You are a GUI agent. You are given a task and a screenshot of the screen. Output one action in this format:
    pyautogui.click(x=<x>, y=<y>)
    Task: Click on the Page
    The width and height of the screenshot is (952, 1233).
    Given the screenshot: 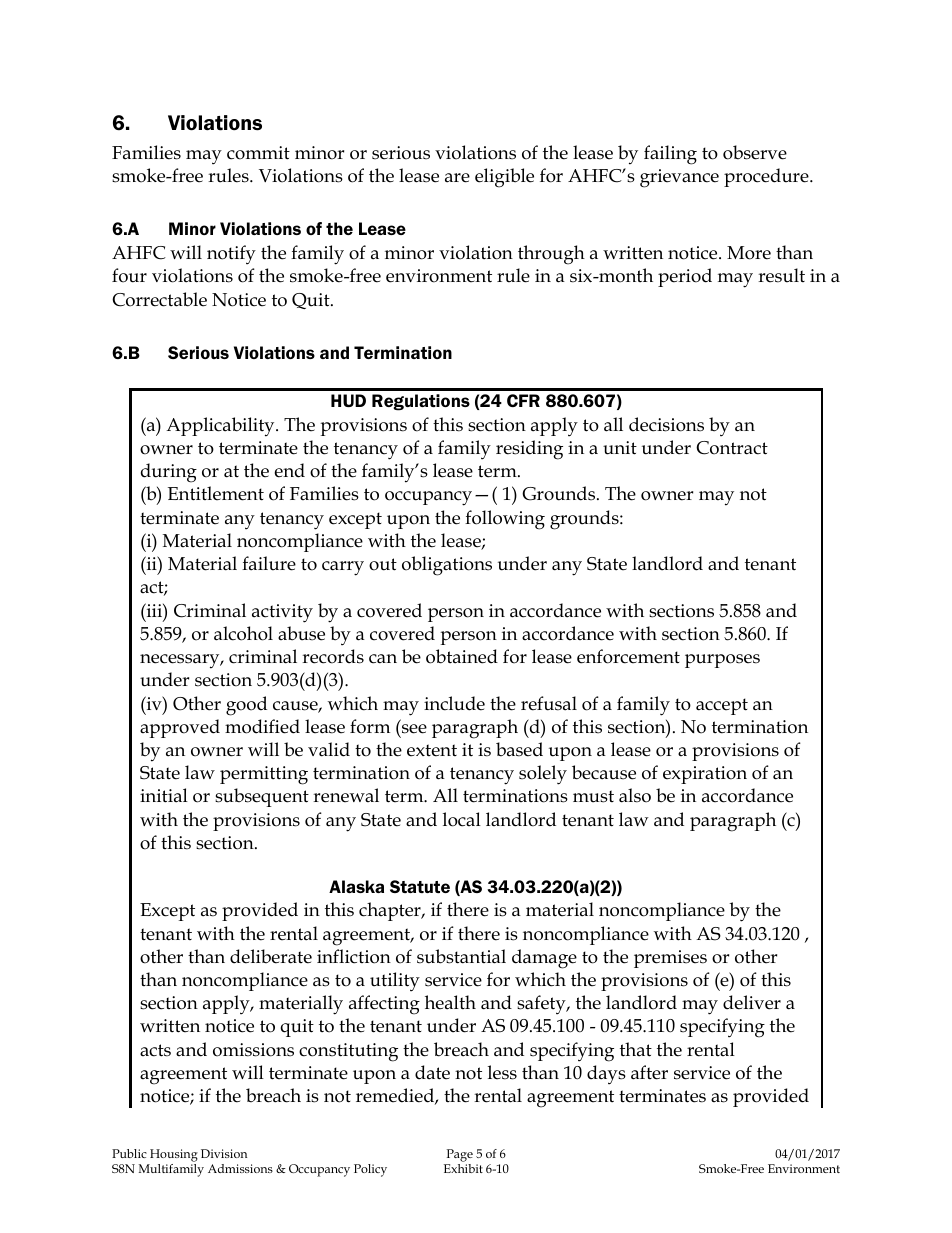 What is the action you would take?
    pyautogui.click(x=460, y=1155)
